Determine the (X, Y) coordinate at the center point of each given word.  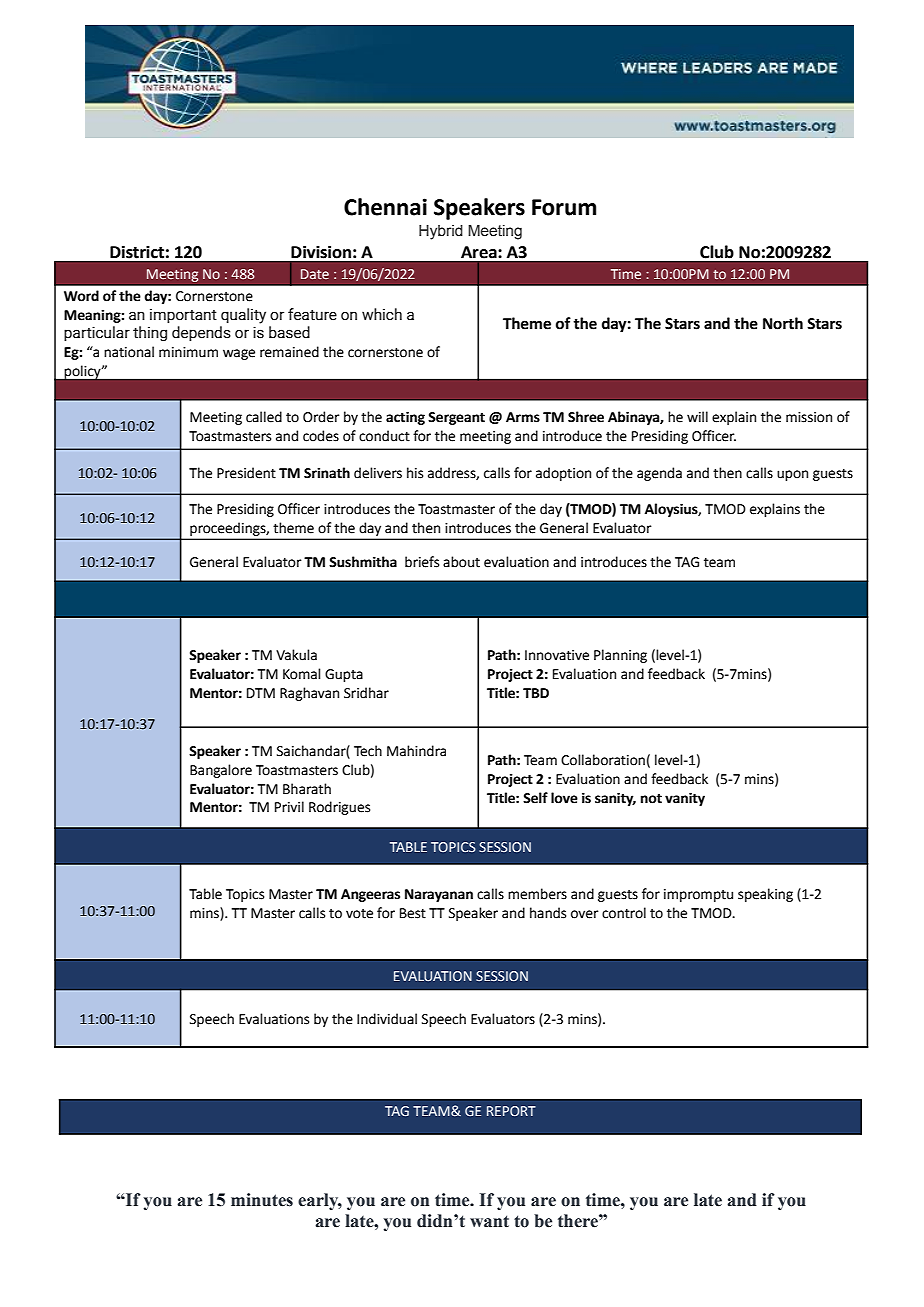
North (783, 323)
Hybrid (441, 232)
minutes (262, 1200)
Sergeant (456, 418)
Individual (387, 1019)
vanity (685, 799)
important (183, 316)
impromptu (698, 895)
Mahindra (416, 751)
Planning (620, 656)
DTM (261, 693)
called (264, 417)
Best (413, 913)
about (461, 562)
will (697, 416)
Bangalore (221, 771)
